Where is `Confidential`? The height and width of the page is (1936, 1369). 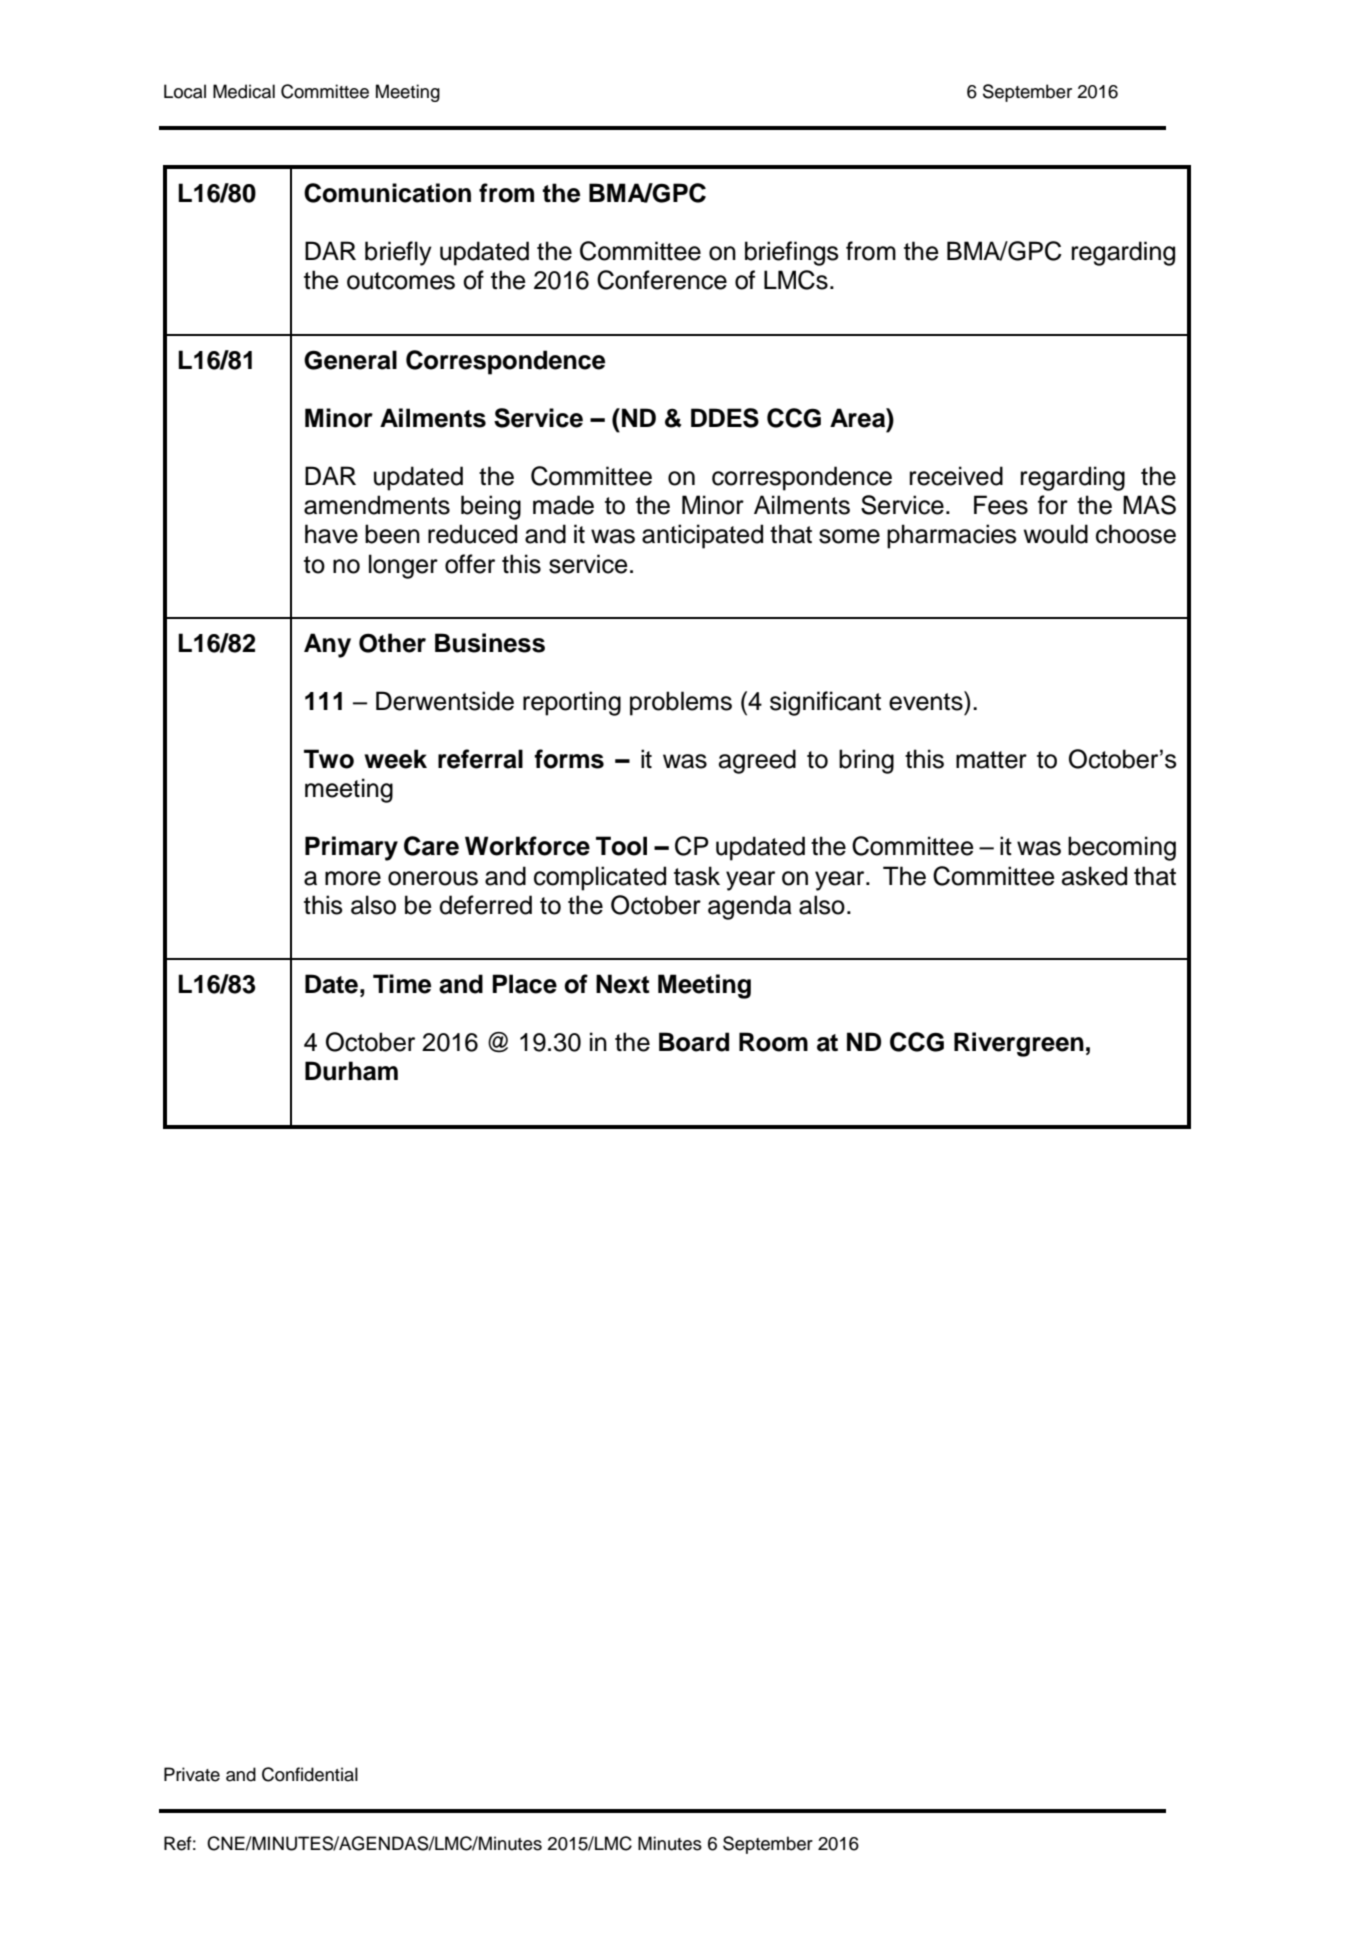
Confidential is located at coordinates (310, 1774).
